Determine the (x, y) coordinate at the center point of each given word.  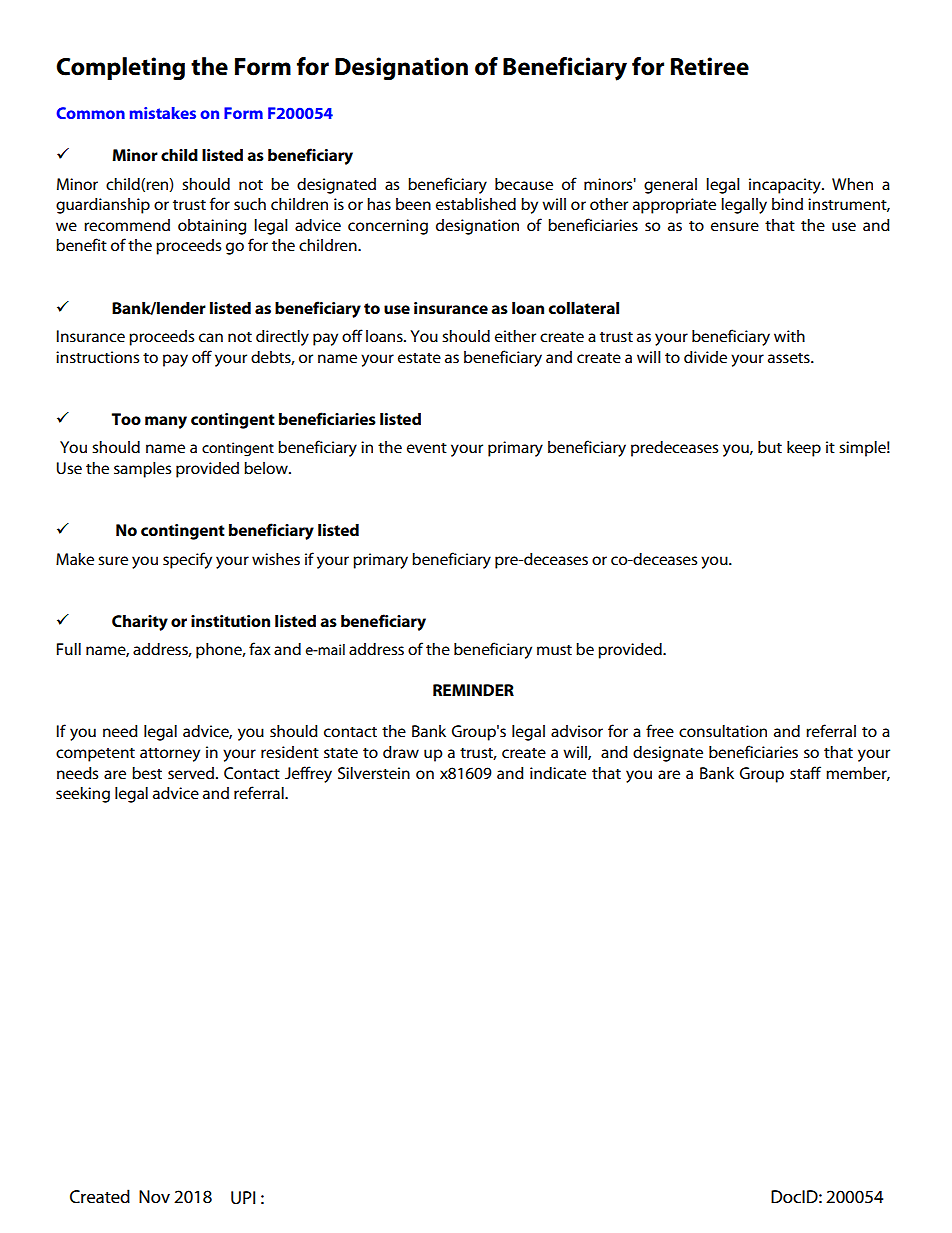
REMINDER (473, 690)
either (515, 336)
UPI (243, 1197)
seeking (83, 795)
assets (790, 358)
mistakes (163, 113)
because (524, 184)
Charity (140, 623)
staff (805, 772)
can (211, 337)
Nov (154, 1196)
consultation (723, 731)
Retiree (710, 66)
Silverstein (374, 773)
